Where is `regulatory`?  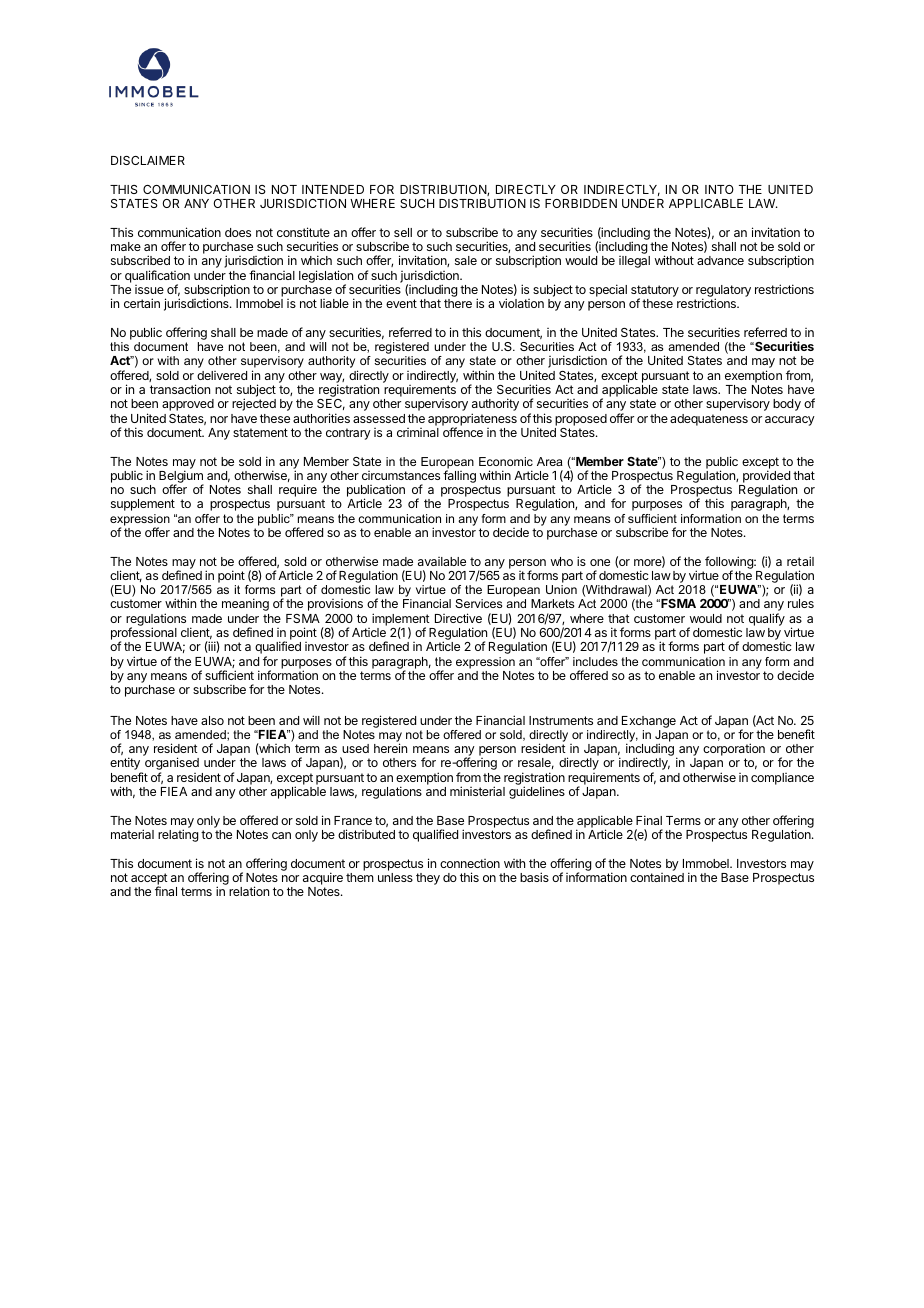
regulatory is located at coordinates (723, 292).
